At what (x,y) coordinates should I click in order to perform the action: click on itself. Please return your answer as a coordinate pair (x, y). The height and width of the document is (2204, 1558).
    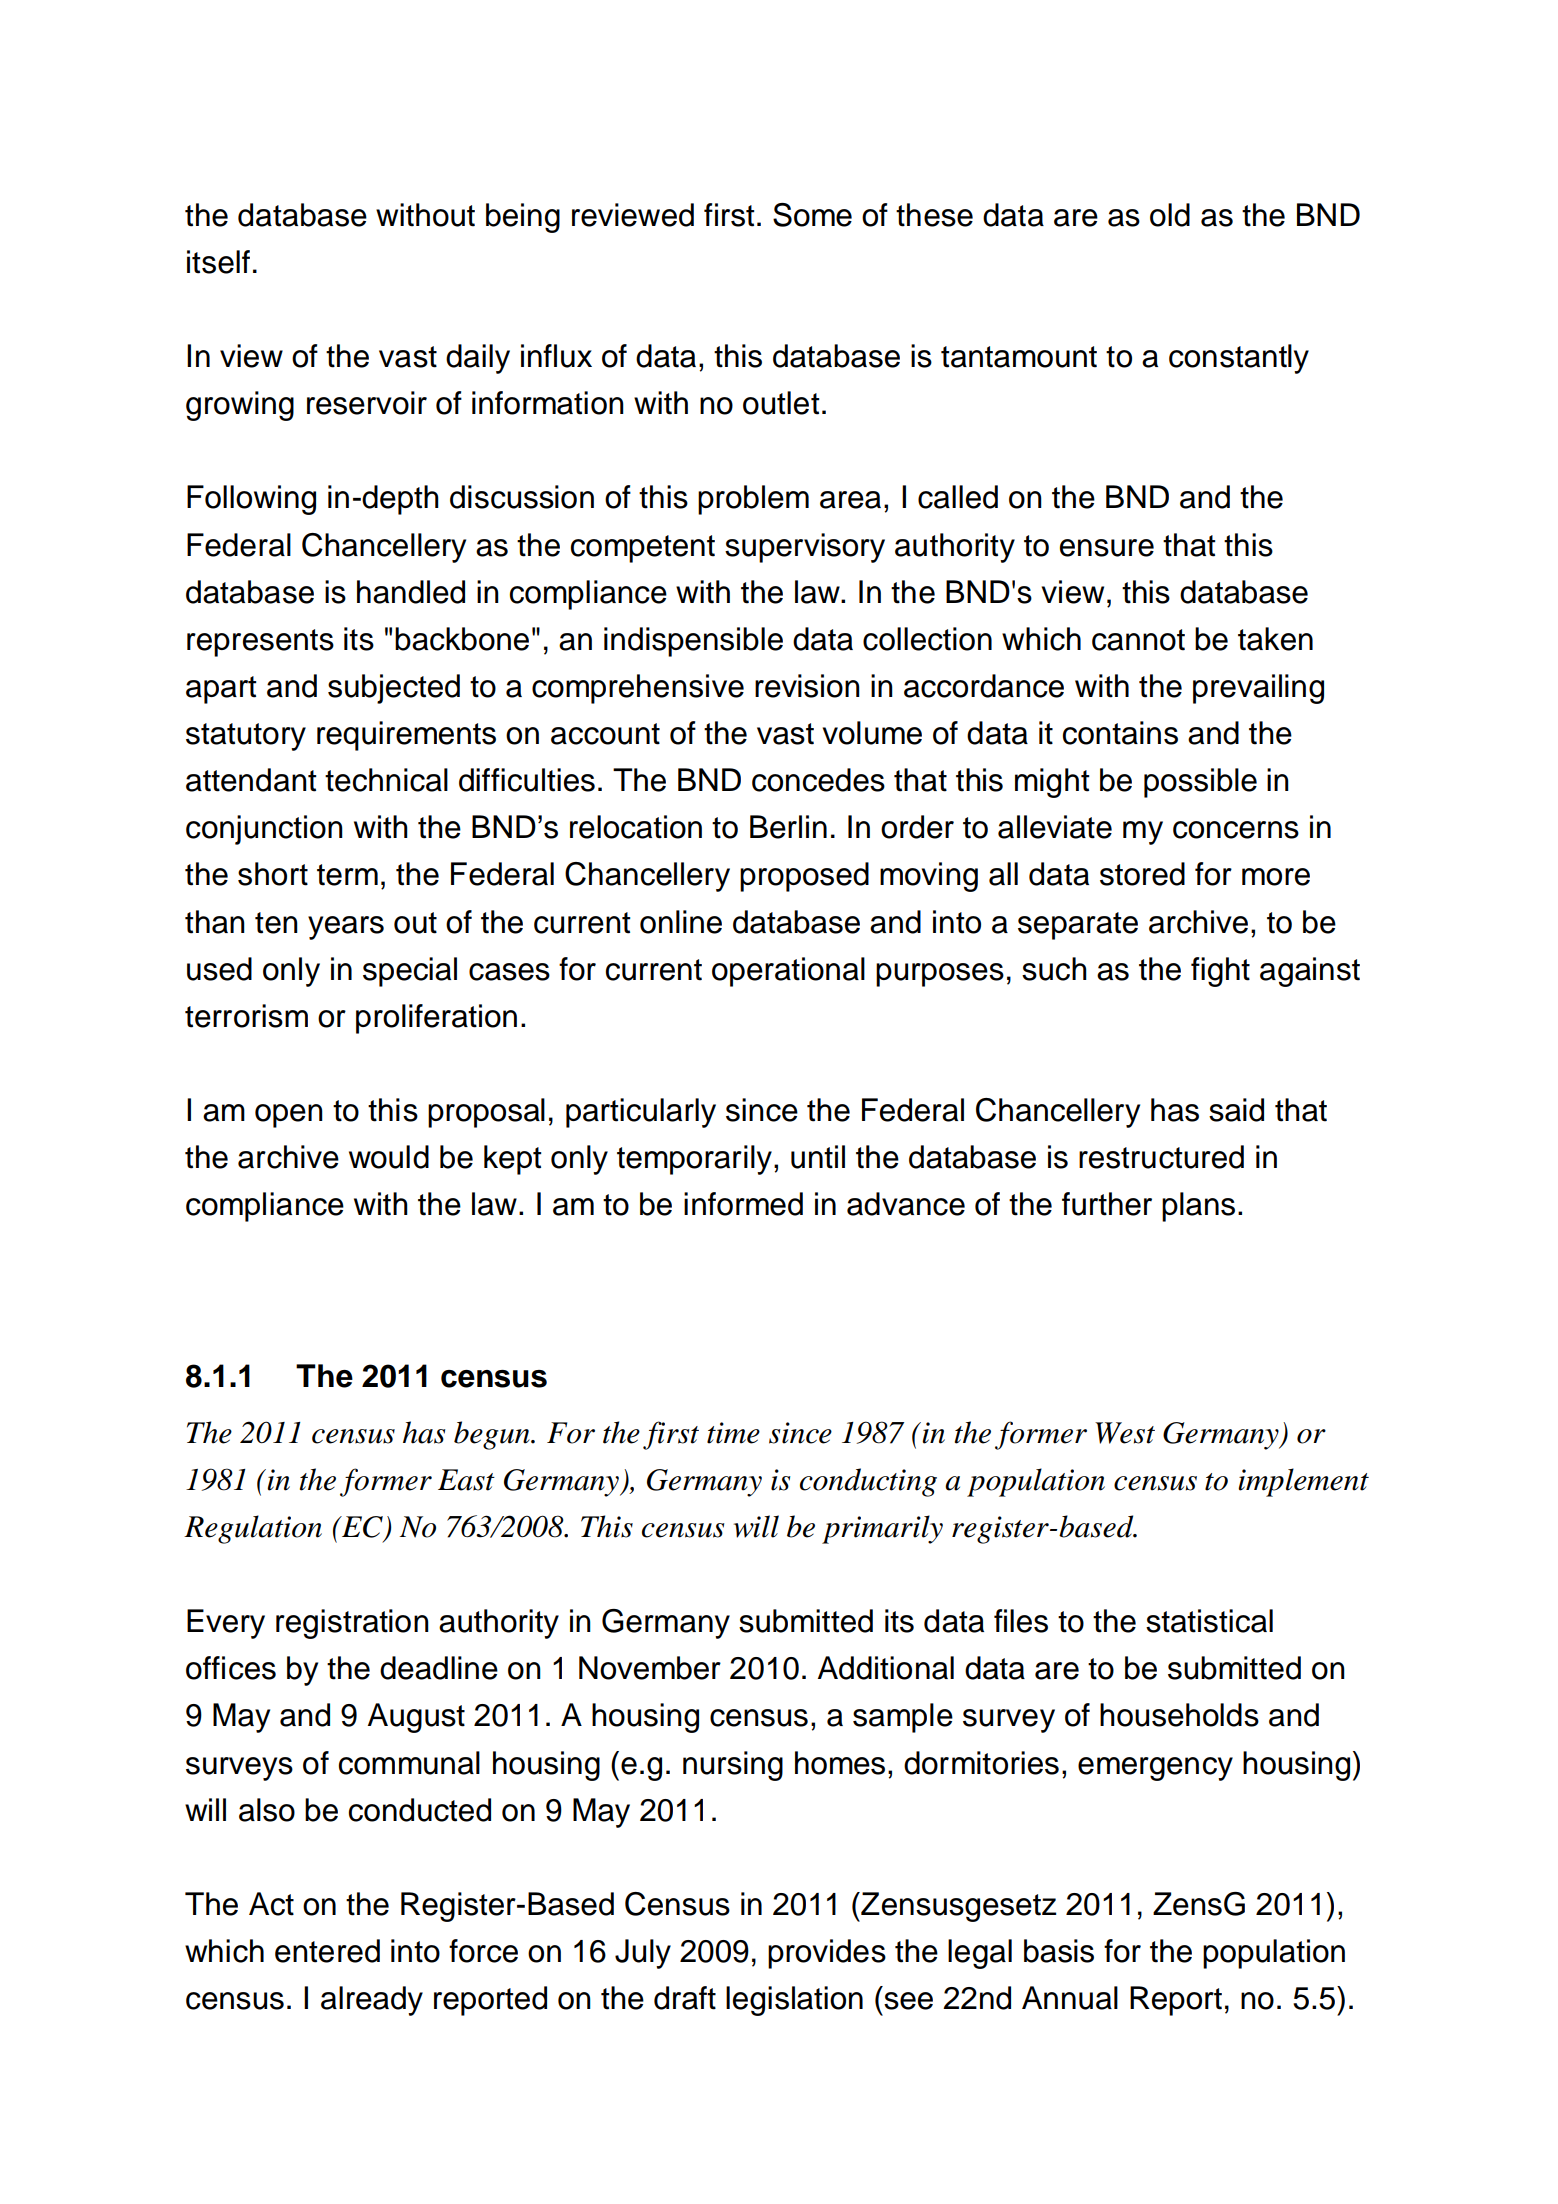
    Looking at the image, I should click on (218, 262).
